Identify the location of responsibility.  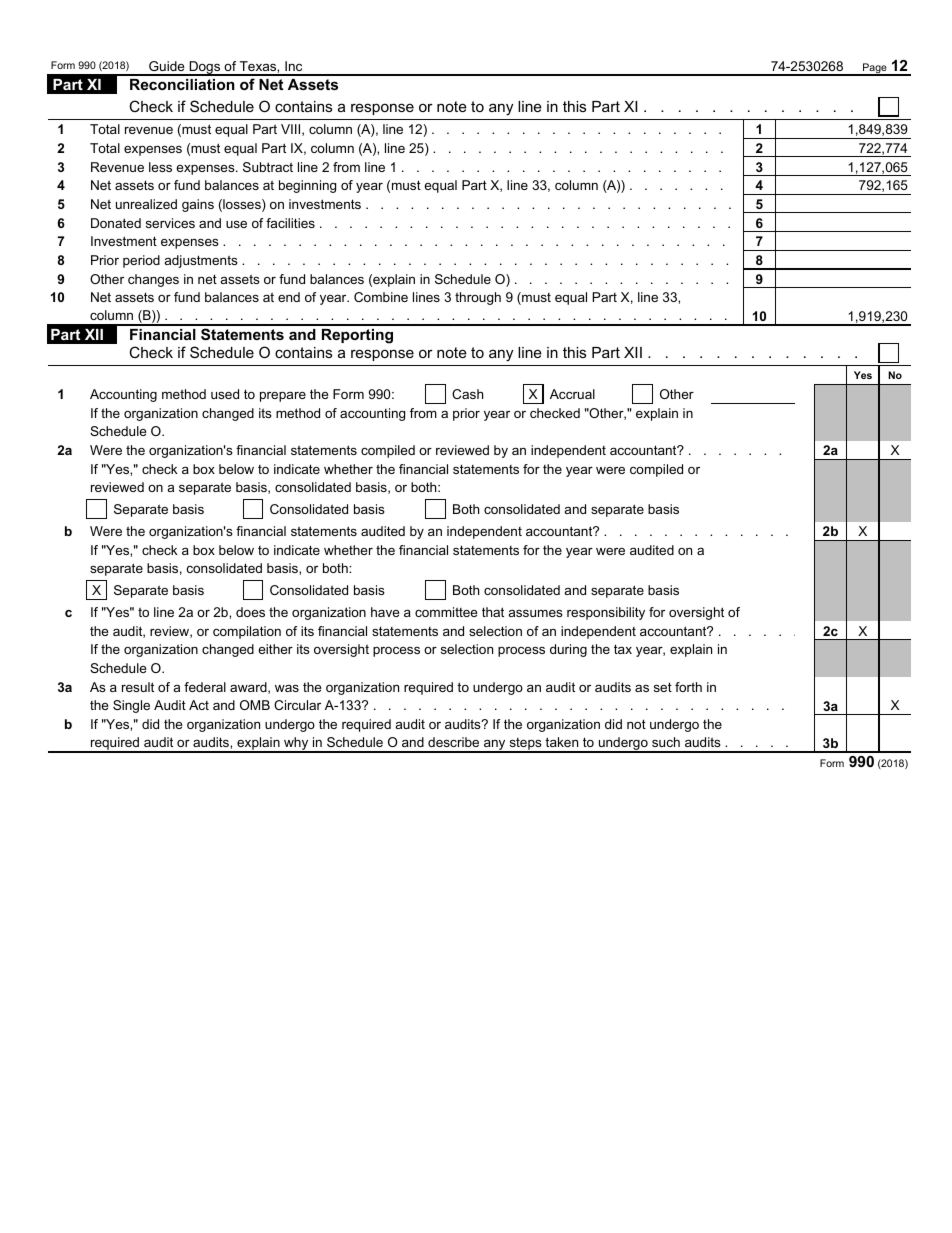
(606, 613).
